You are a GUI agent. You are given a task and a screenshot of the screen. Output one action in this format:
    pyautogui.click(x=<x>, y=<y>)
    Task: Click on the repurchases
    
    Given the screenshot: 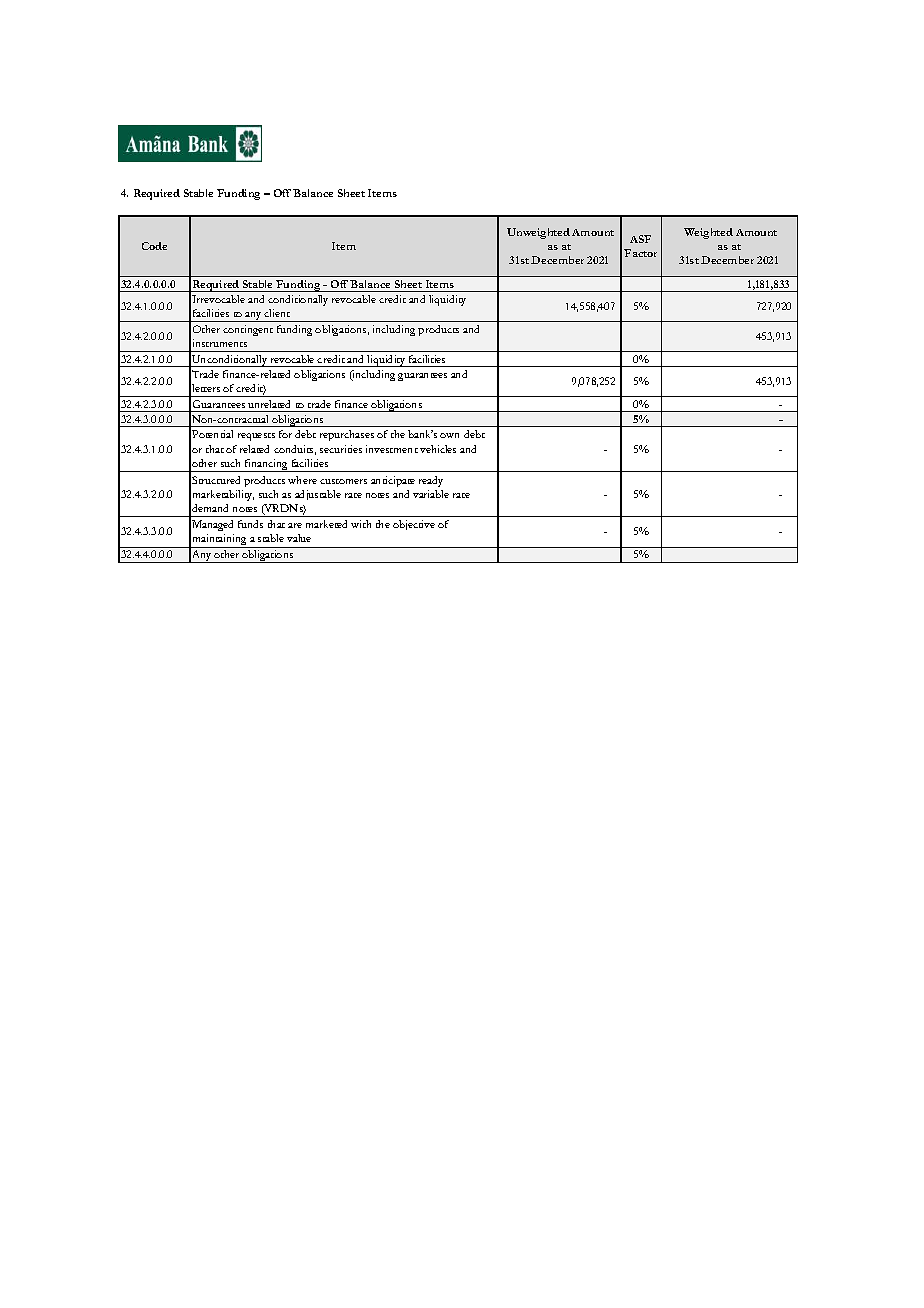 What is the action you would take?
    pyautogui.click(x=347, y=435)
